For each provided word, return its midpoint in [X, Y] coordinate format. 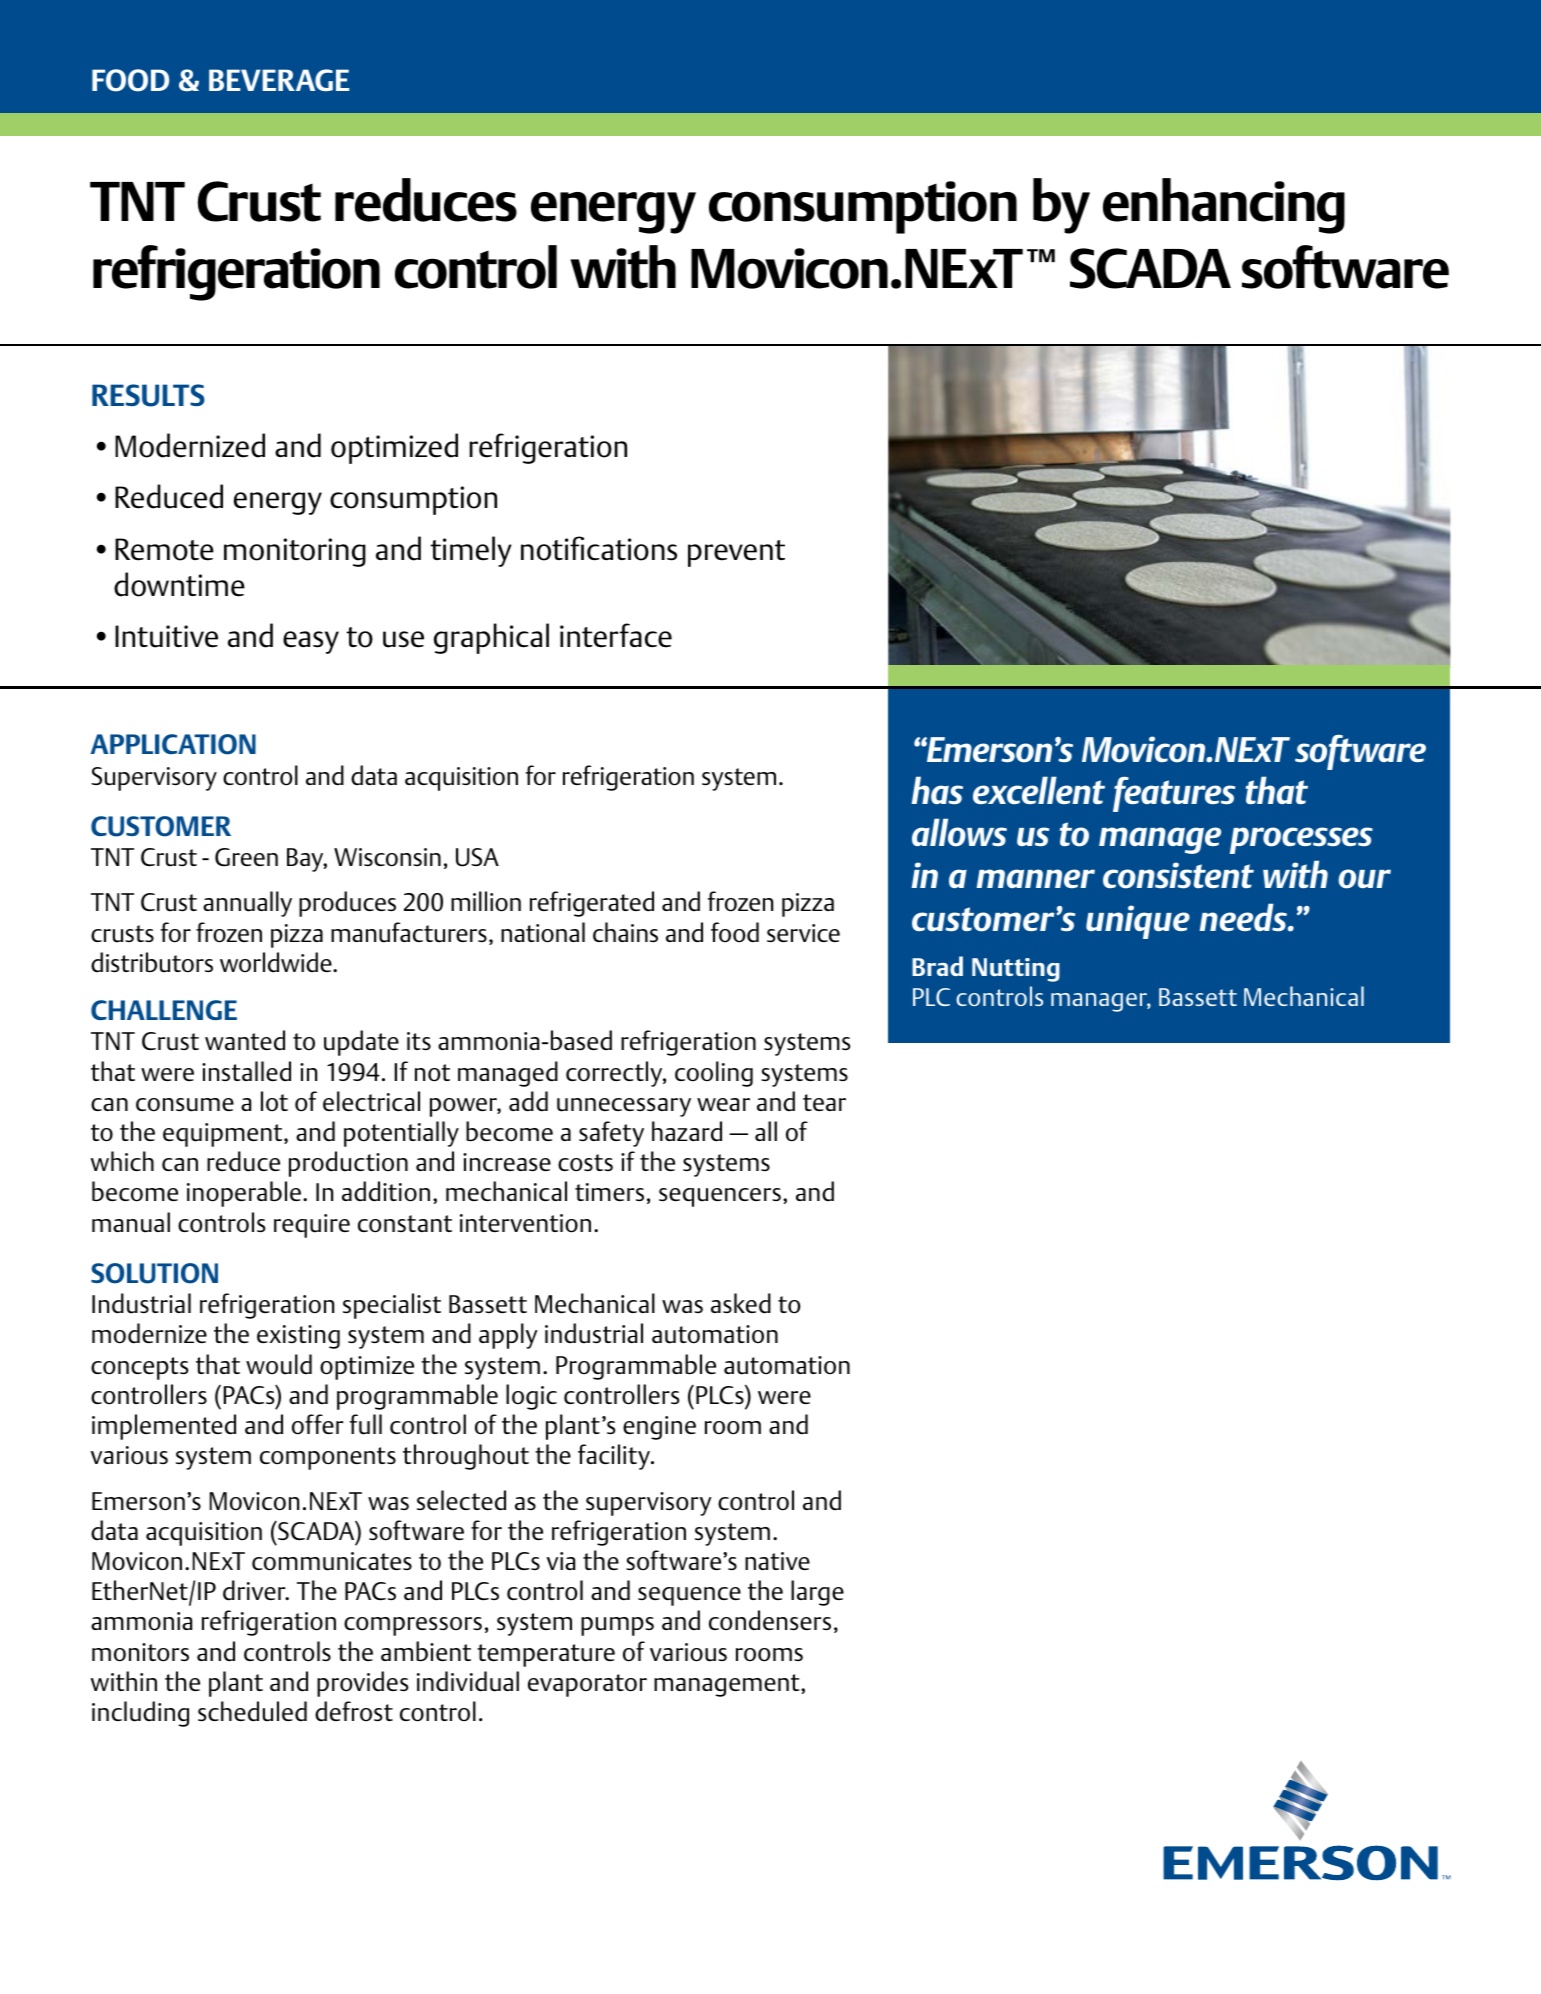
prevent [736, 553]
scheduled [252, 1711]
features [1174, 794]
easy [311, 642]
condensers [770, 1620]
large [817, 1593]
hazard [687, 1131]
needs [1244, 917]
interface [616, 635]
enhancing [1224, 206]
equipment [224, 1135]
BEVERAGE [279, 80]
